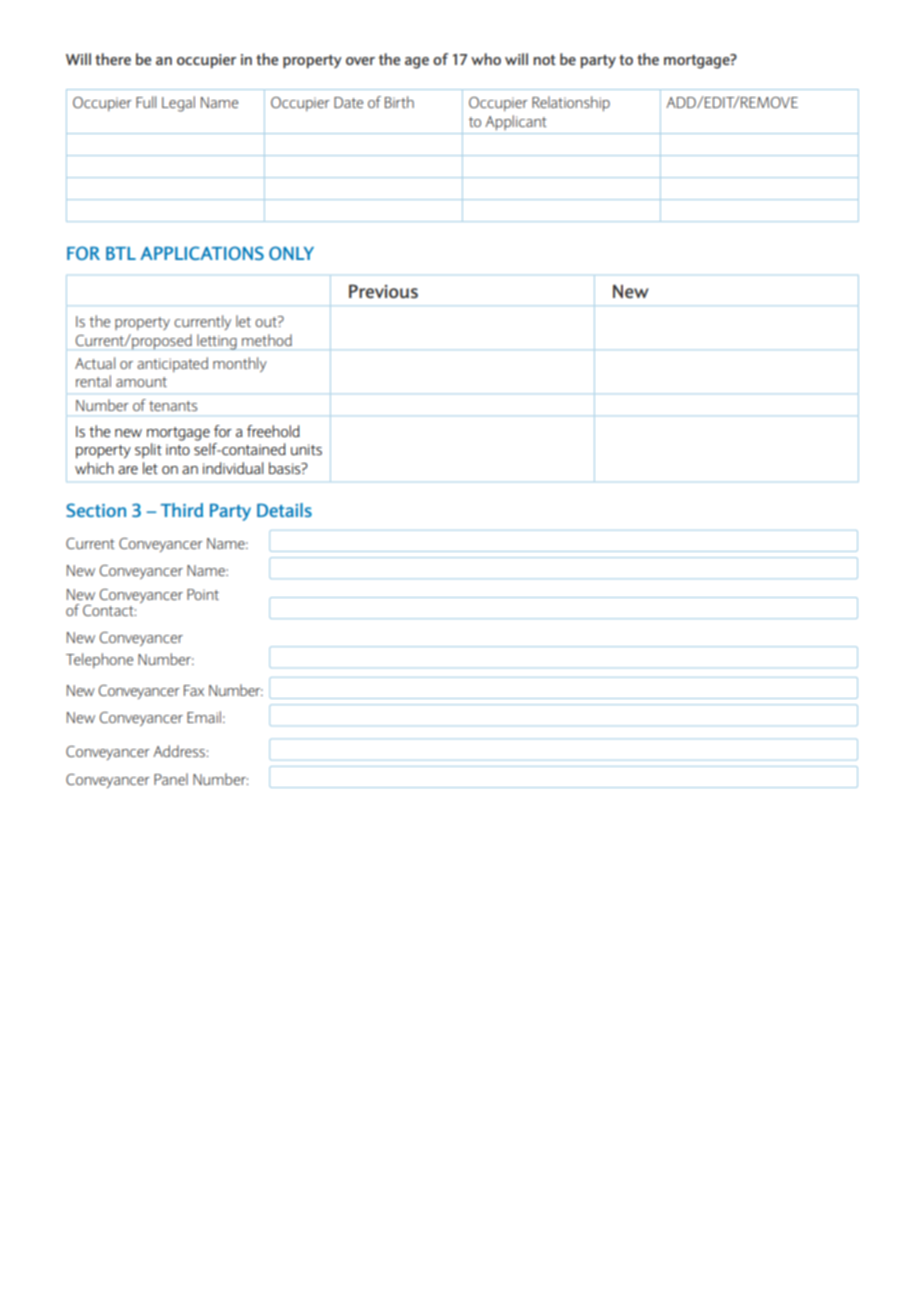  Describe the element at coordinates (146, 102) in the screenshot. I see `Full` at that location.
